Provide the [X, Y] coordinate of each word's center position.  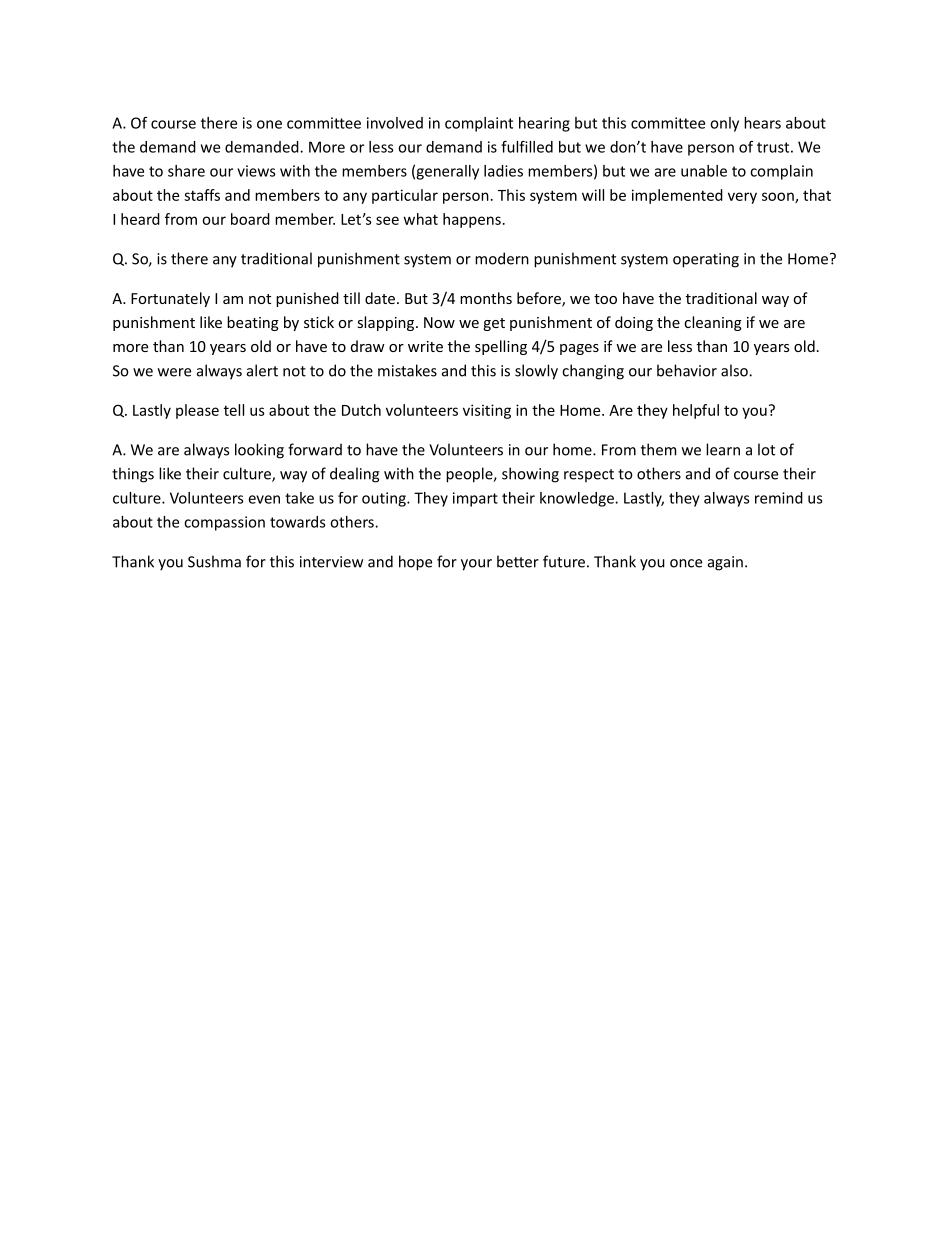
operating [706, 260]
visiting [487, 411]
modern [502, 258]
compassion [224, 523]
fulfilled [527, 147]
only [724, 124]
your [476, 565]
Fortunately [170, 299]
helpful [696, 411]
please [197, 411]
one [269, 124]
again [725, 563]
